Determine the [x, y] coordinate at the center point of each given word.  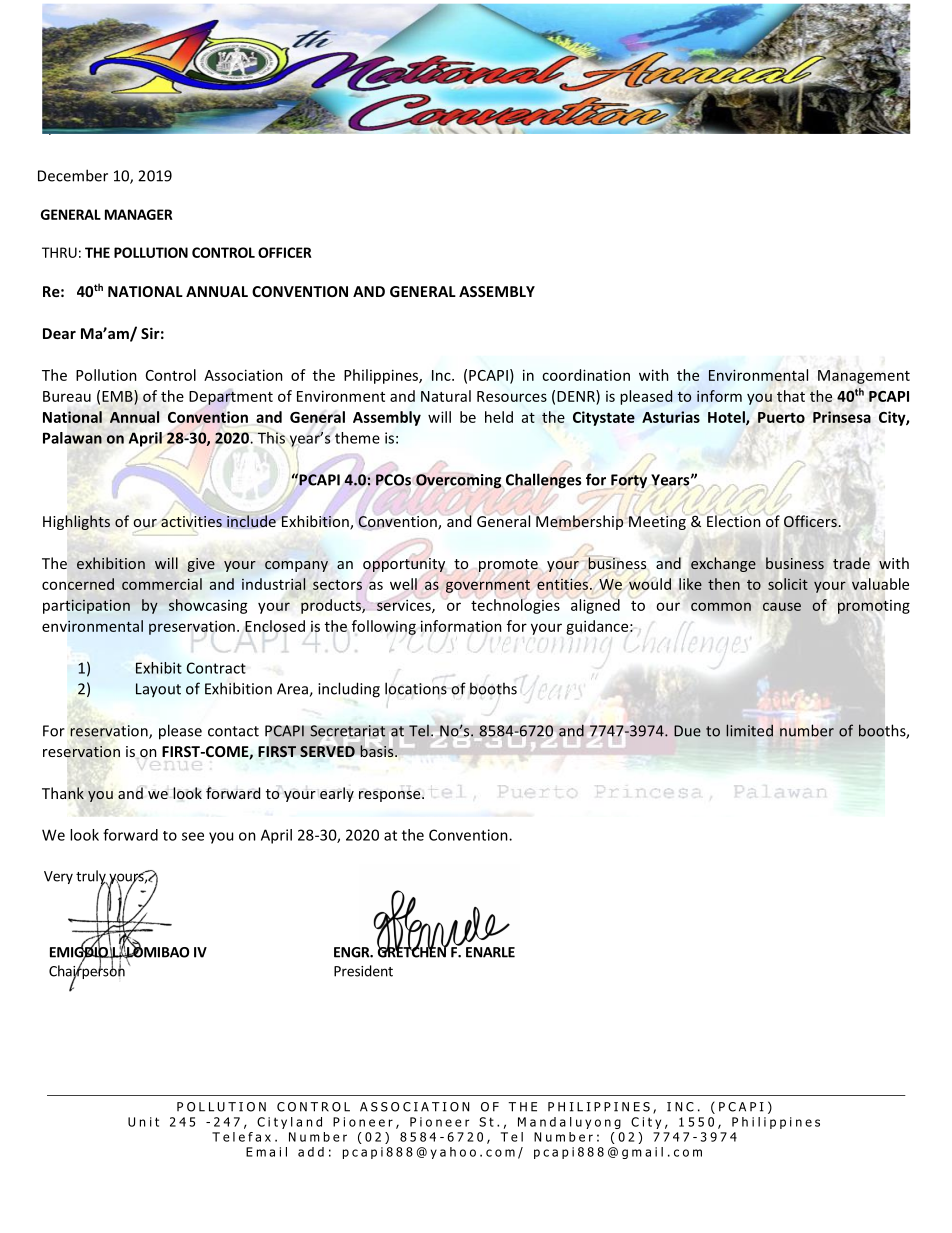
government [488, 586]
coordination [586, 375]
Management [864, 377]
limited [749, 730]
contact [233, 731]
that [791, 396]
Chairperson [87, 972]
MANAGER [139, 214]
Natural [446, 396]
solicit [788, 584]
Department [231, 398]
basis [378, 750]
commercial [162, 584]
